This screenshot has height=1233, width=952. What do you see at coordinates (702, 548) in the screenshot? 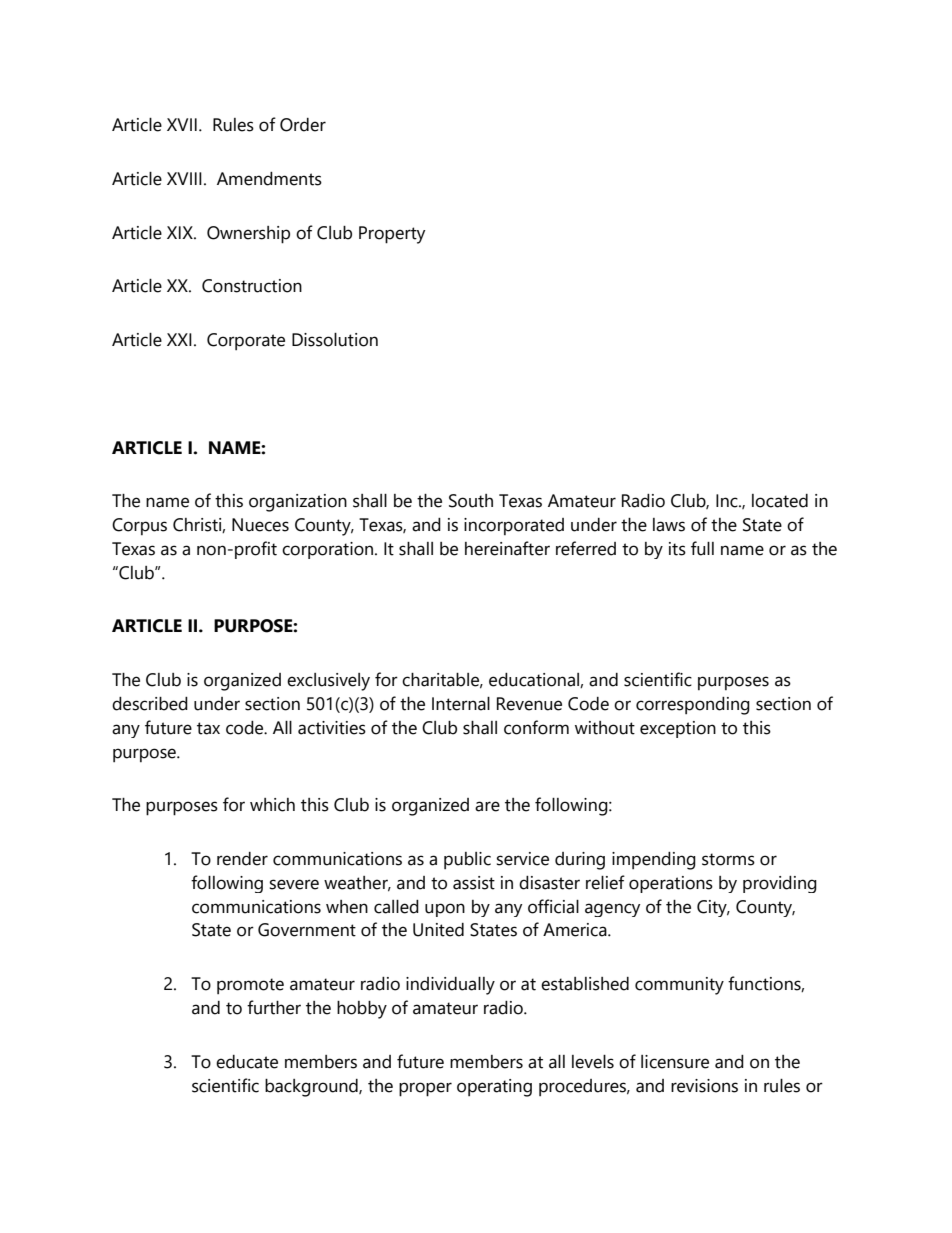
I see `full` at bounding box center [702, 548].
